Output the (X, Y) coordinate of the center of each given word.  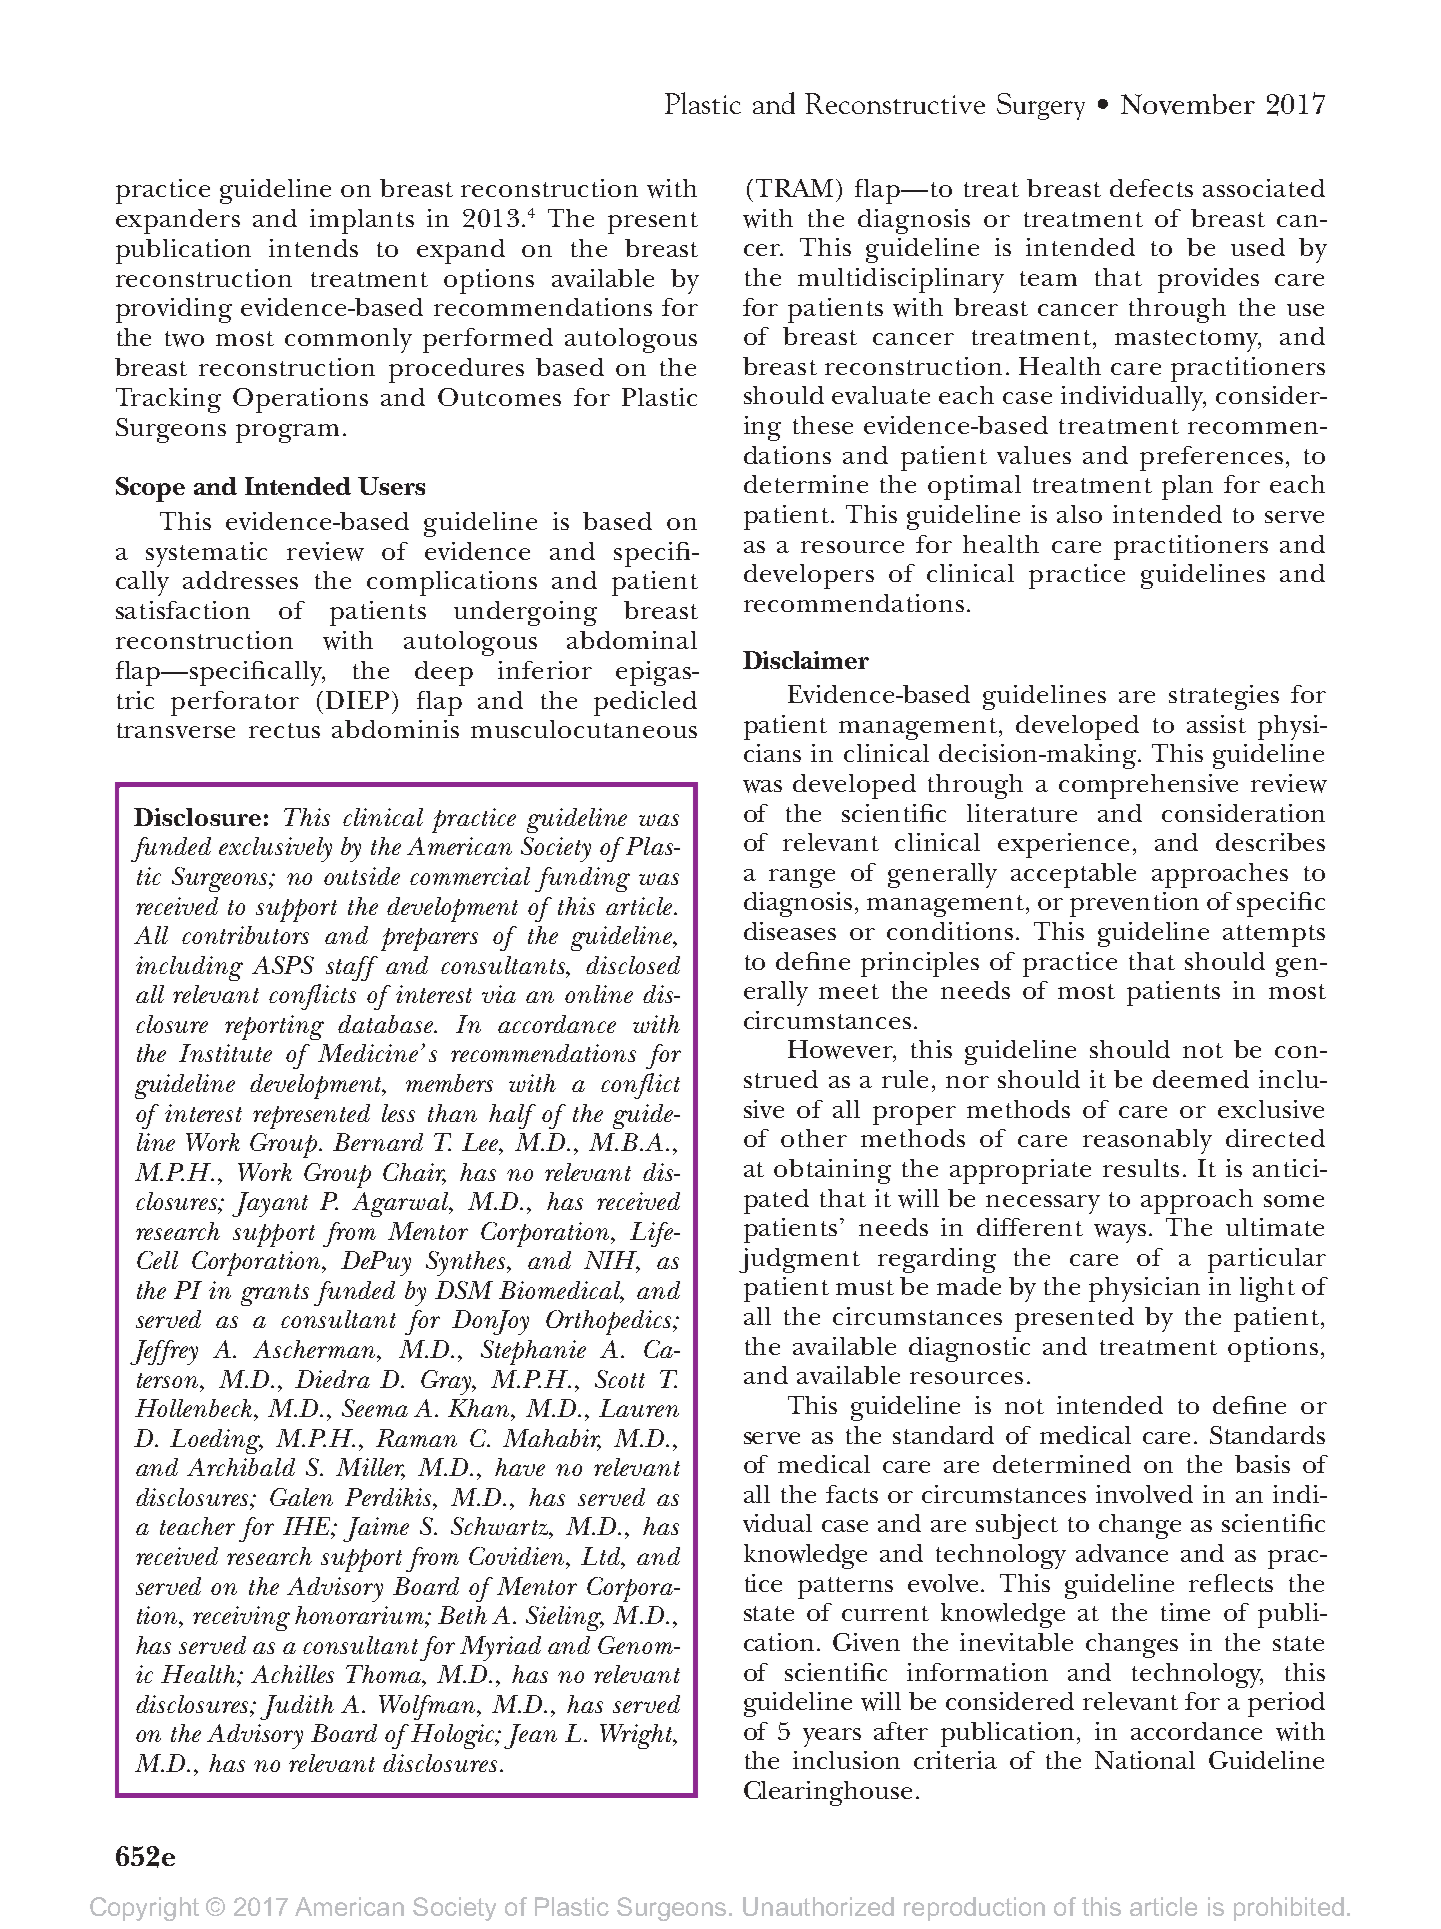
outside (362, 876)
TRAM (794, 188)
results (1141, 1168)
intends (313, 248)
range (802, 878)
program (287, 433)
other (814, 1138)
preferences (1211, 458)
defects (1151, 188)
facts (852, 1494)
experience (1063, 845)
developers (809, 576)
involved (1144, 1494)
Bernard (378, 1142)
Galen (301, 1497)
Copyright (144, 1909)
